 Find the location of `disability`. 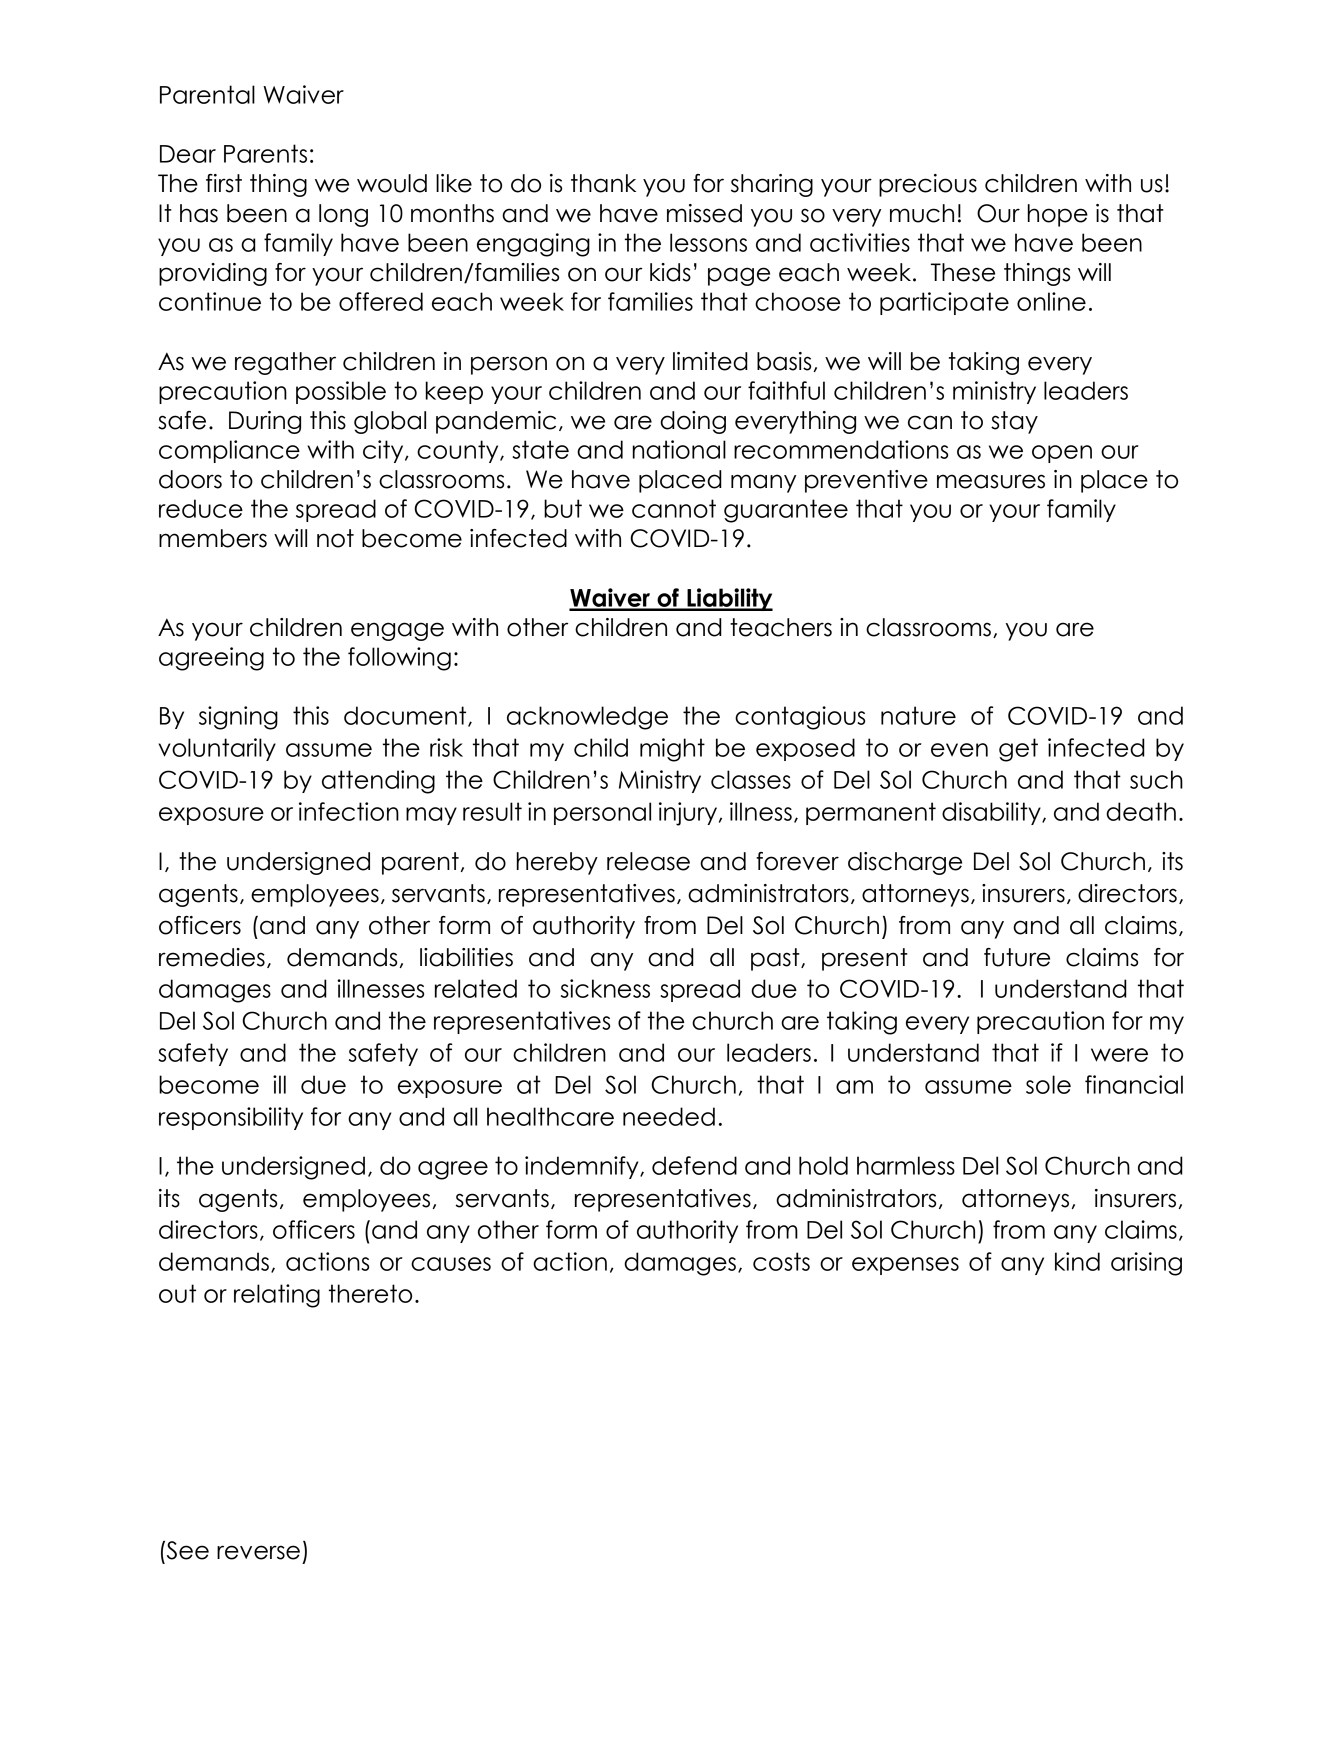

disability is located at coordinates (992, 813).
